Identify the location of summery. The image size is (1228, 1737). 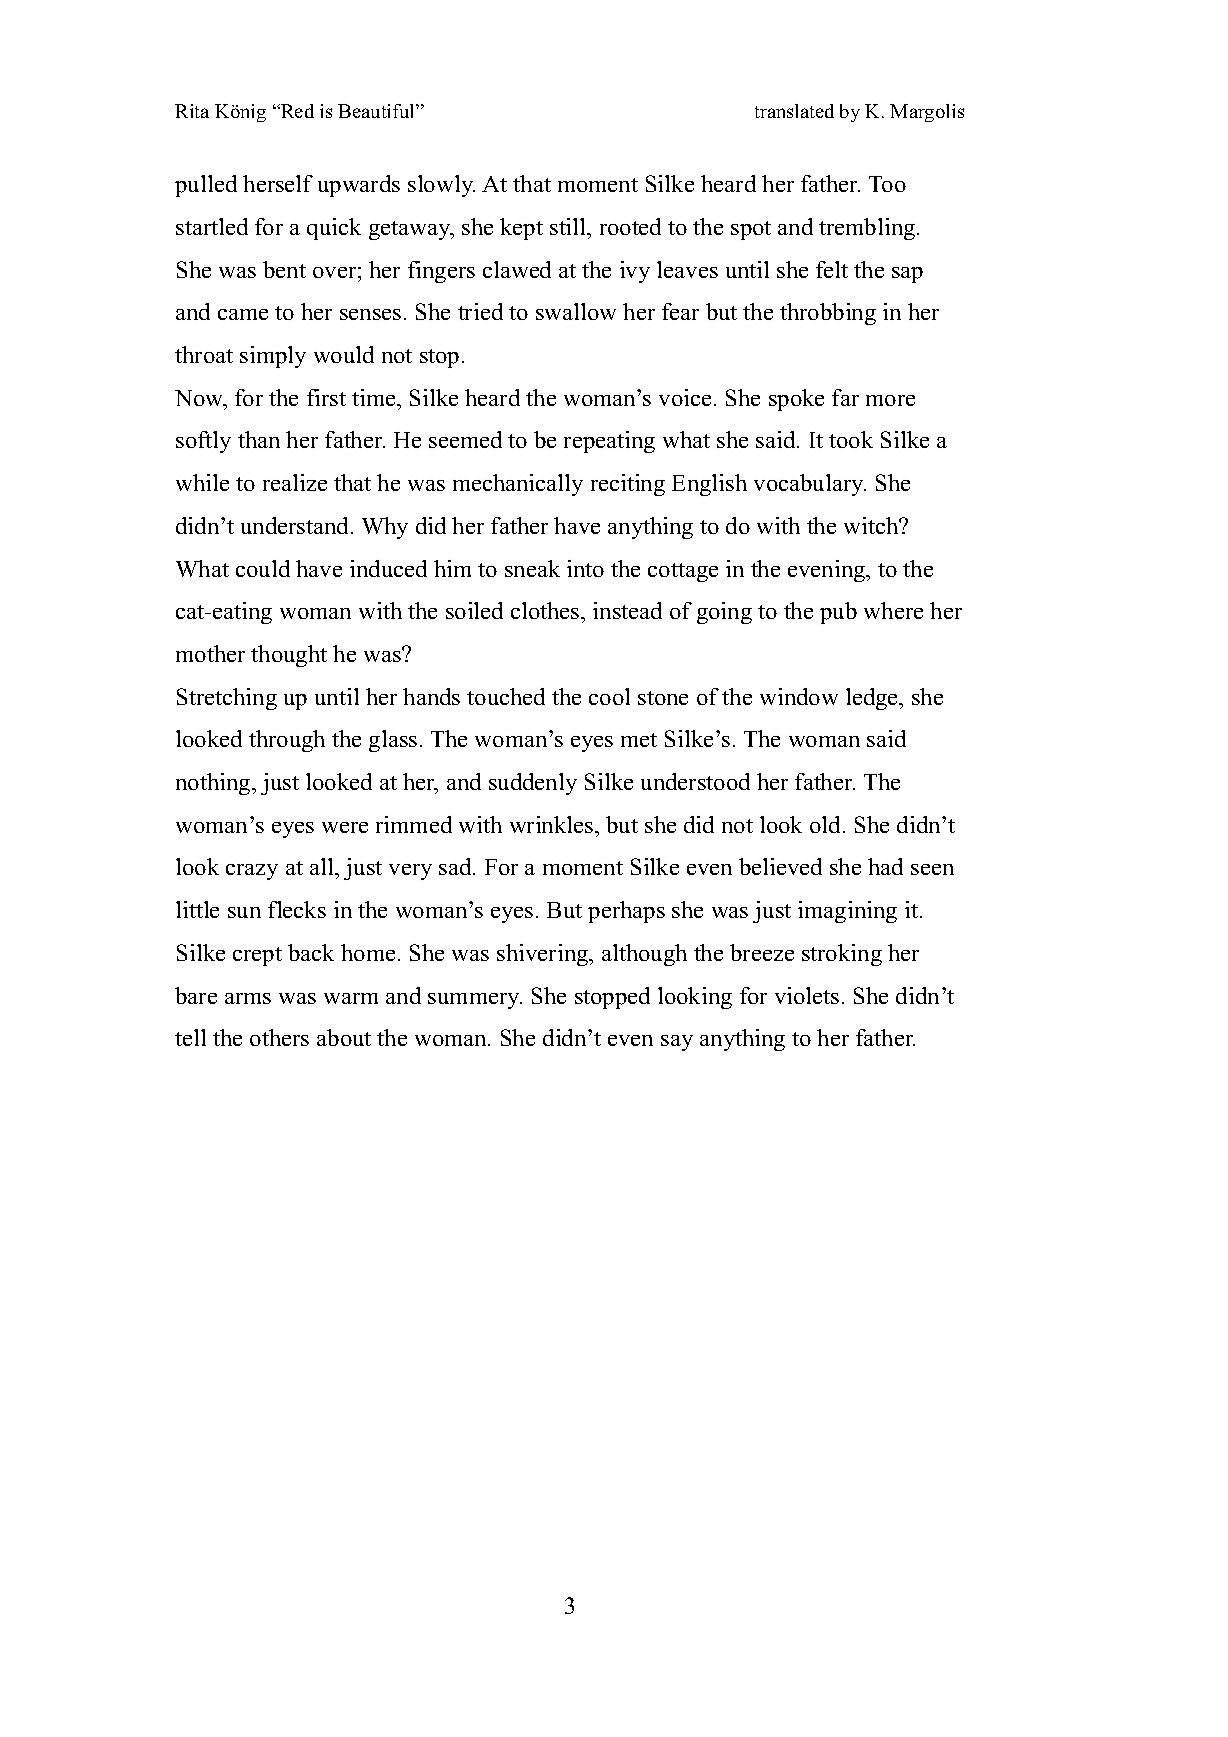
(475, 1001).
